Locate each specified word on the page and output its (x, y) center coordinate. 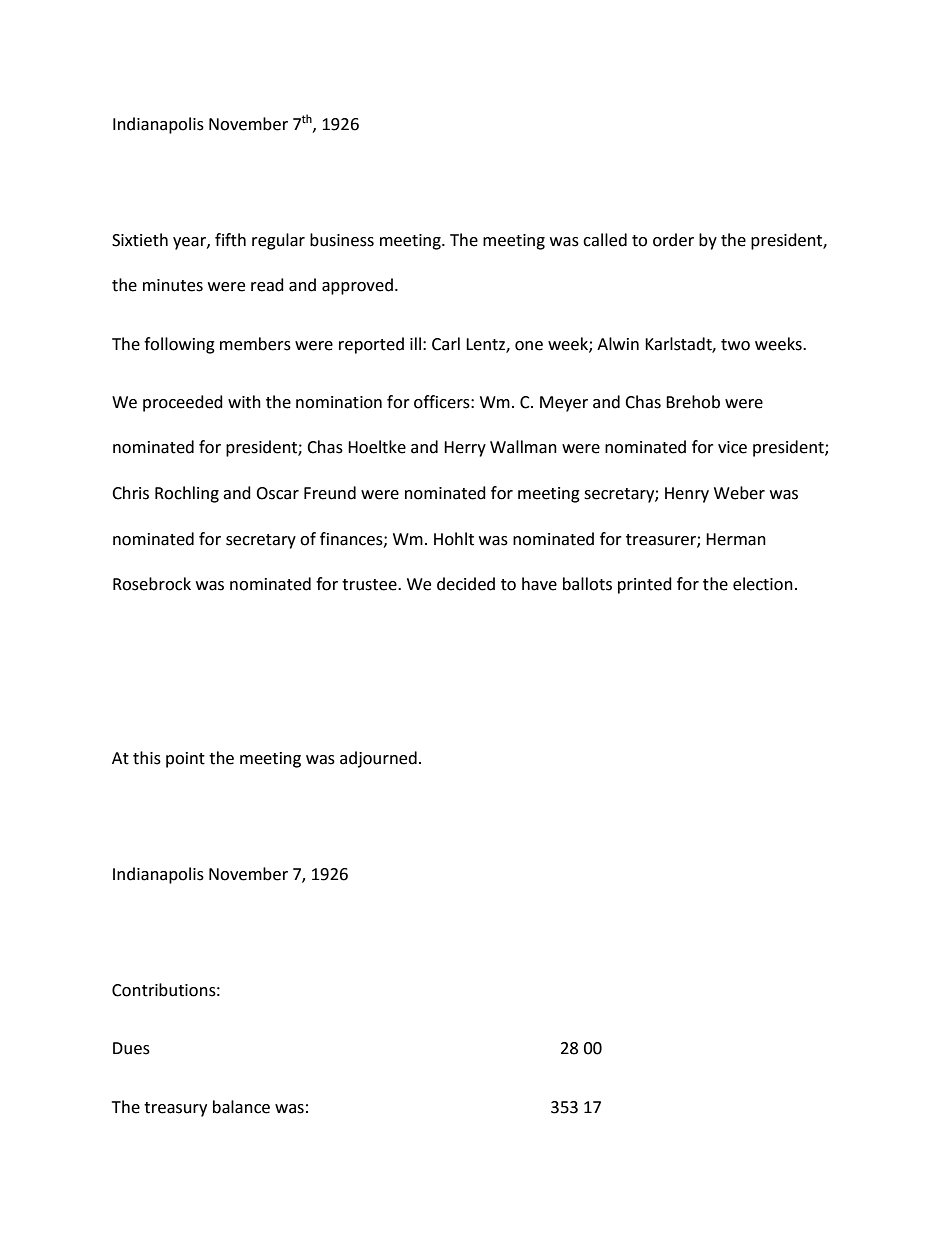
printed (645, 585)
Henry (687, 495)
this (147, 758)
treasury (175, 1109)
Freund (330, 493)
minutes (173, 285)
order (673, 240)
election (763, 584)
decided (466, 584)
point (185, 760)
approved (357, 286)
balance (241, 1107)
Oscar (277, 493)
